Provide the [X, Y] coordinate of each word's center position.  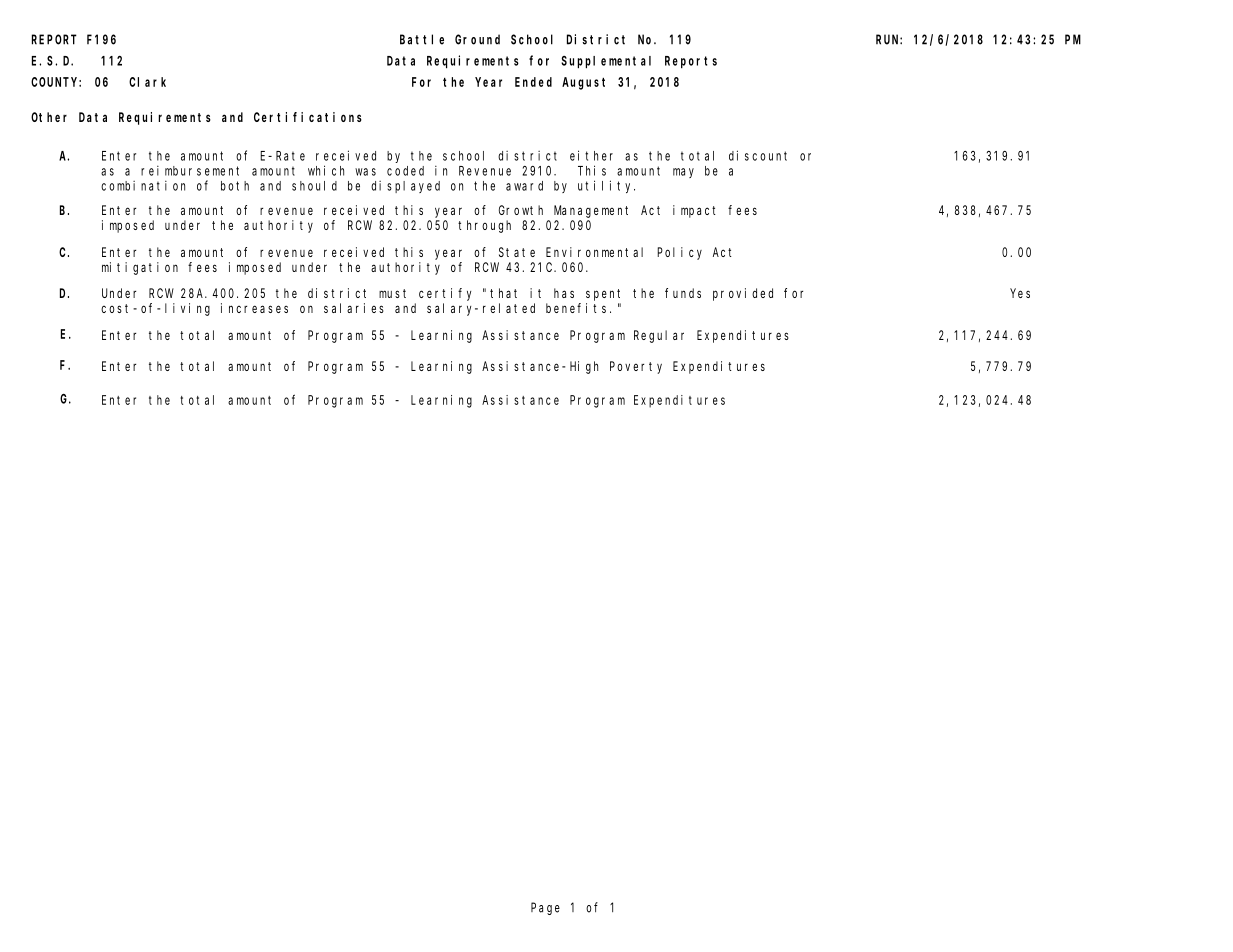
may [683, 173]
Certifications [308, 117]
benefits [578, 308]
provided [743, 294]
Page [545, 908]
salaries [354, 308]
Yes [1020, 293]
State [517, 252]
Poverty [636, 367]
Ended [533, 82]
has [564, 293]
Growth [521, 210]
